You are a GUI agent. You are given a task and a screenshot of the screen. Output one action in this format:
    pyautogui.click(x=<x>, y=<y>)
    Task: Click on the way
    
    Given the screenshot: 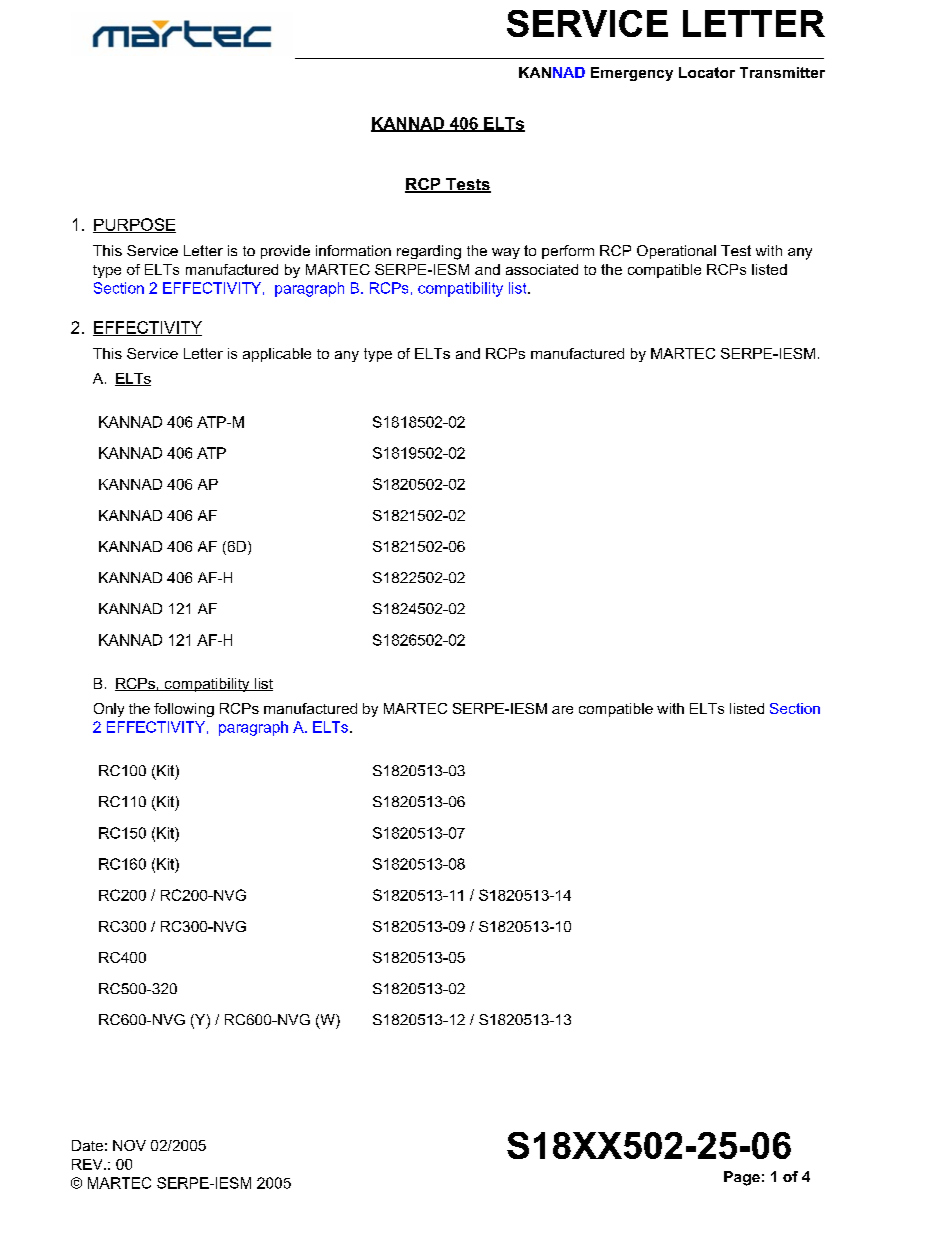 What is the action you would take?
    pyautogui.click(x=506, y=253)
